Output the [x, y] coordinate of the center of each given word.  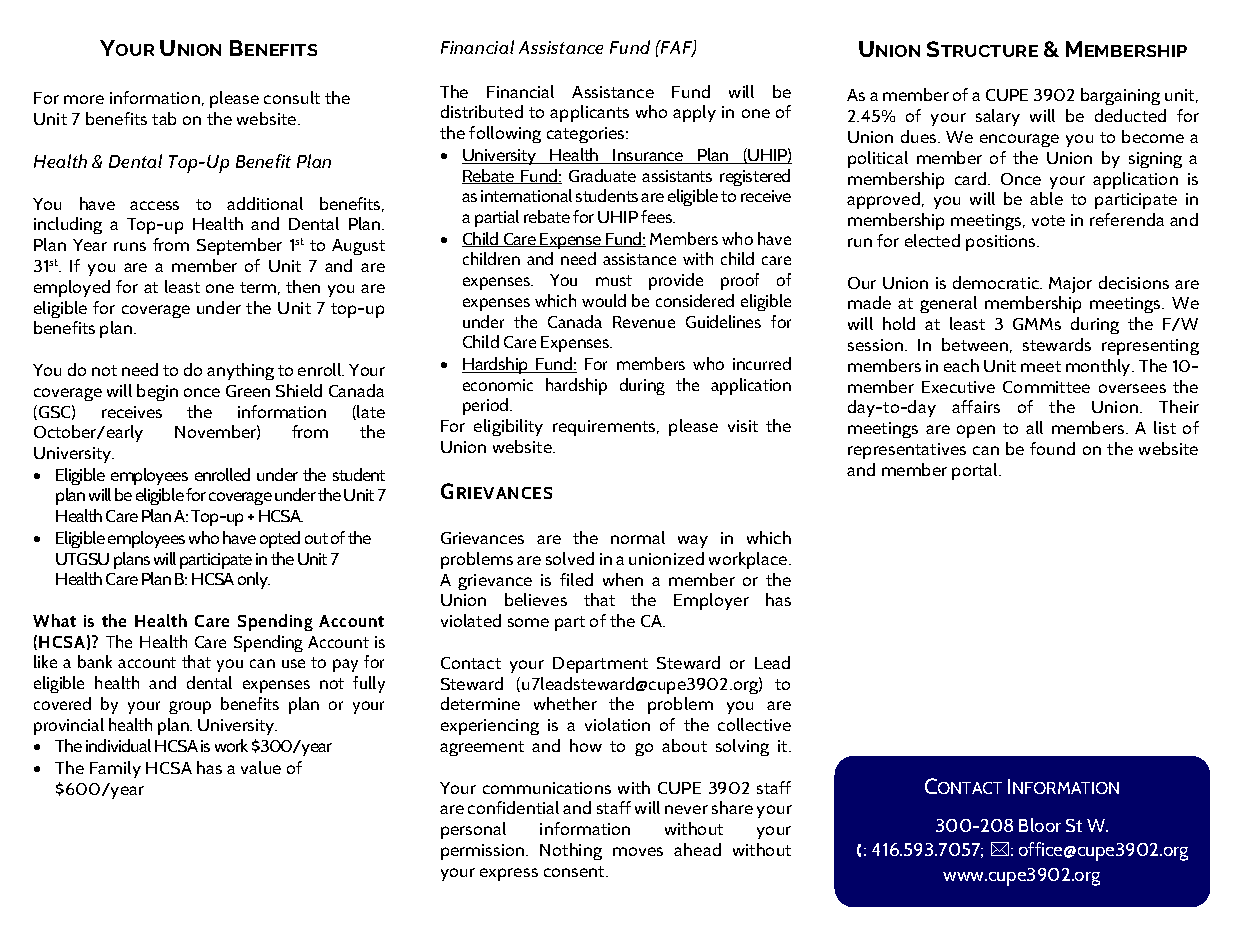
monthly [1099, 367]
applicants [589, 113]
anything [240, 371]
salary [998, 117]
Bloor [1040, 825]
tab [164, 118]
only [254, 580]
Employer [711, 601]
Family [115, 769]
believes [536, 599]
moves [638, 851]
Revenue [644, 322]
